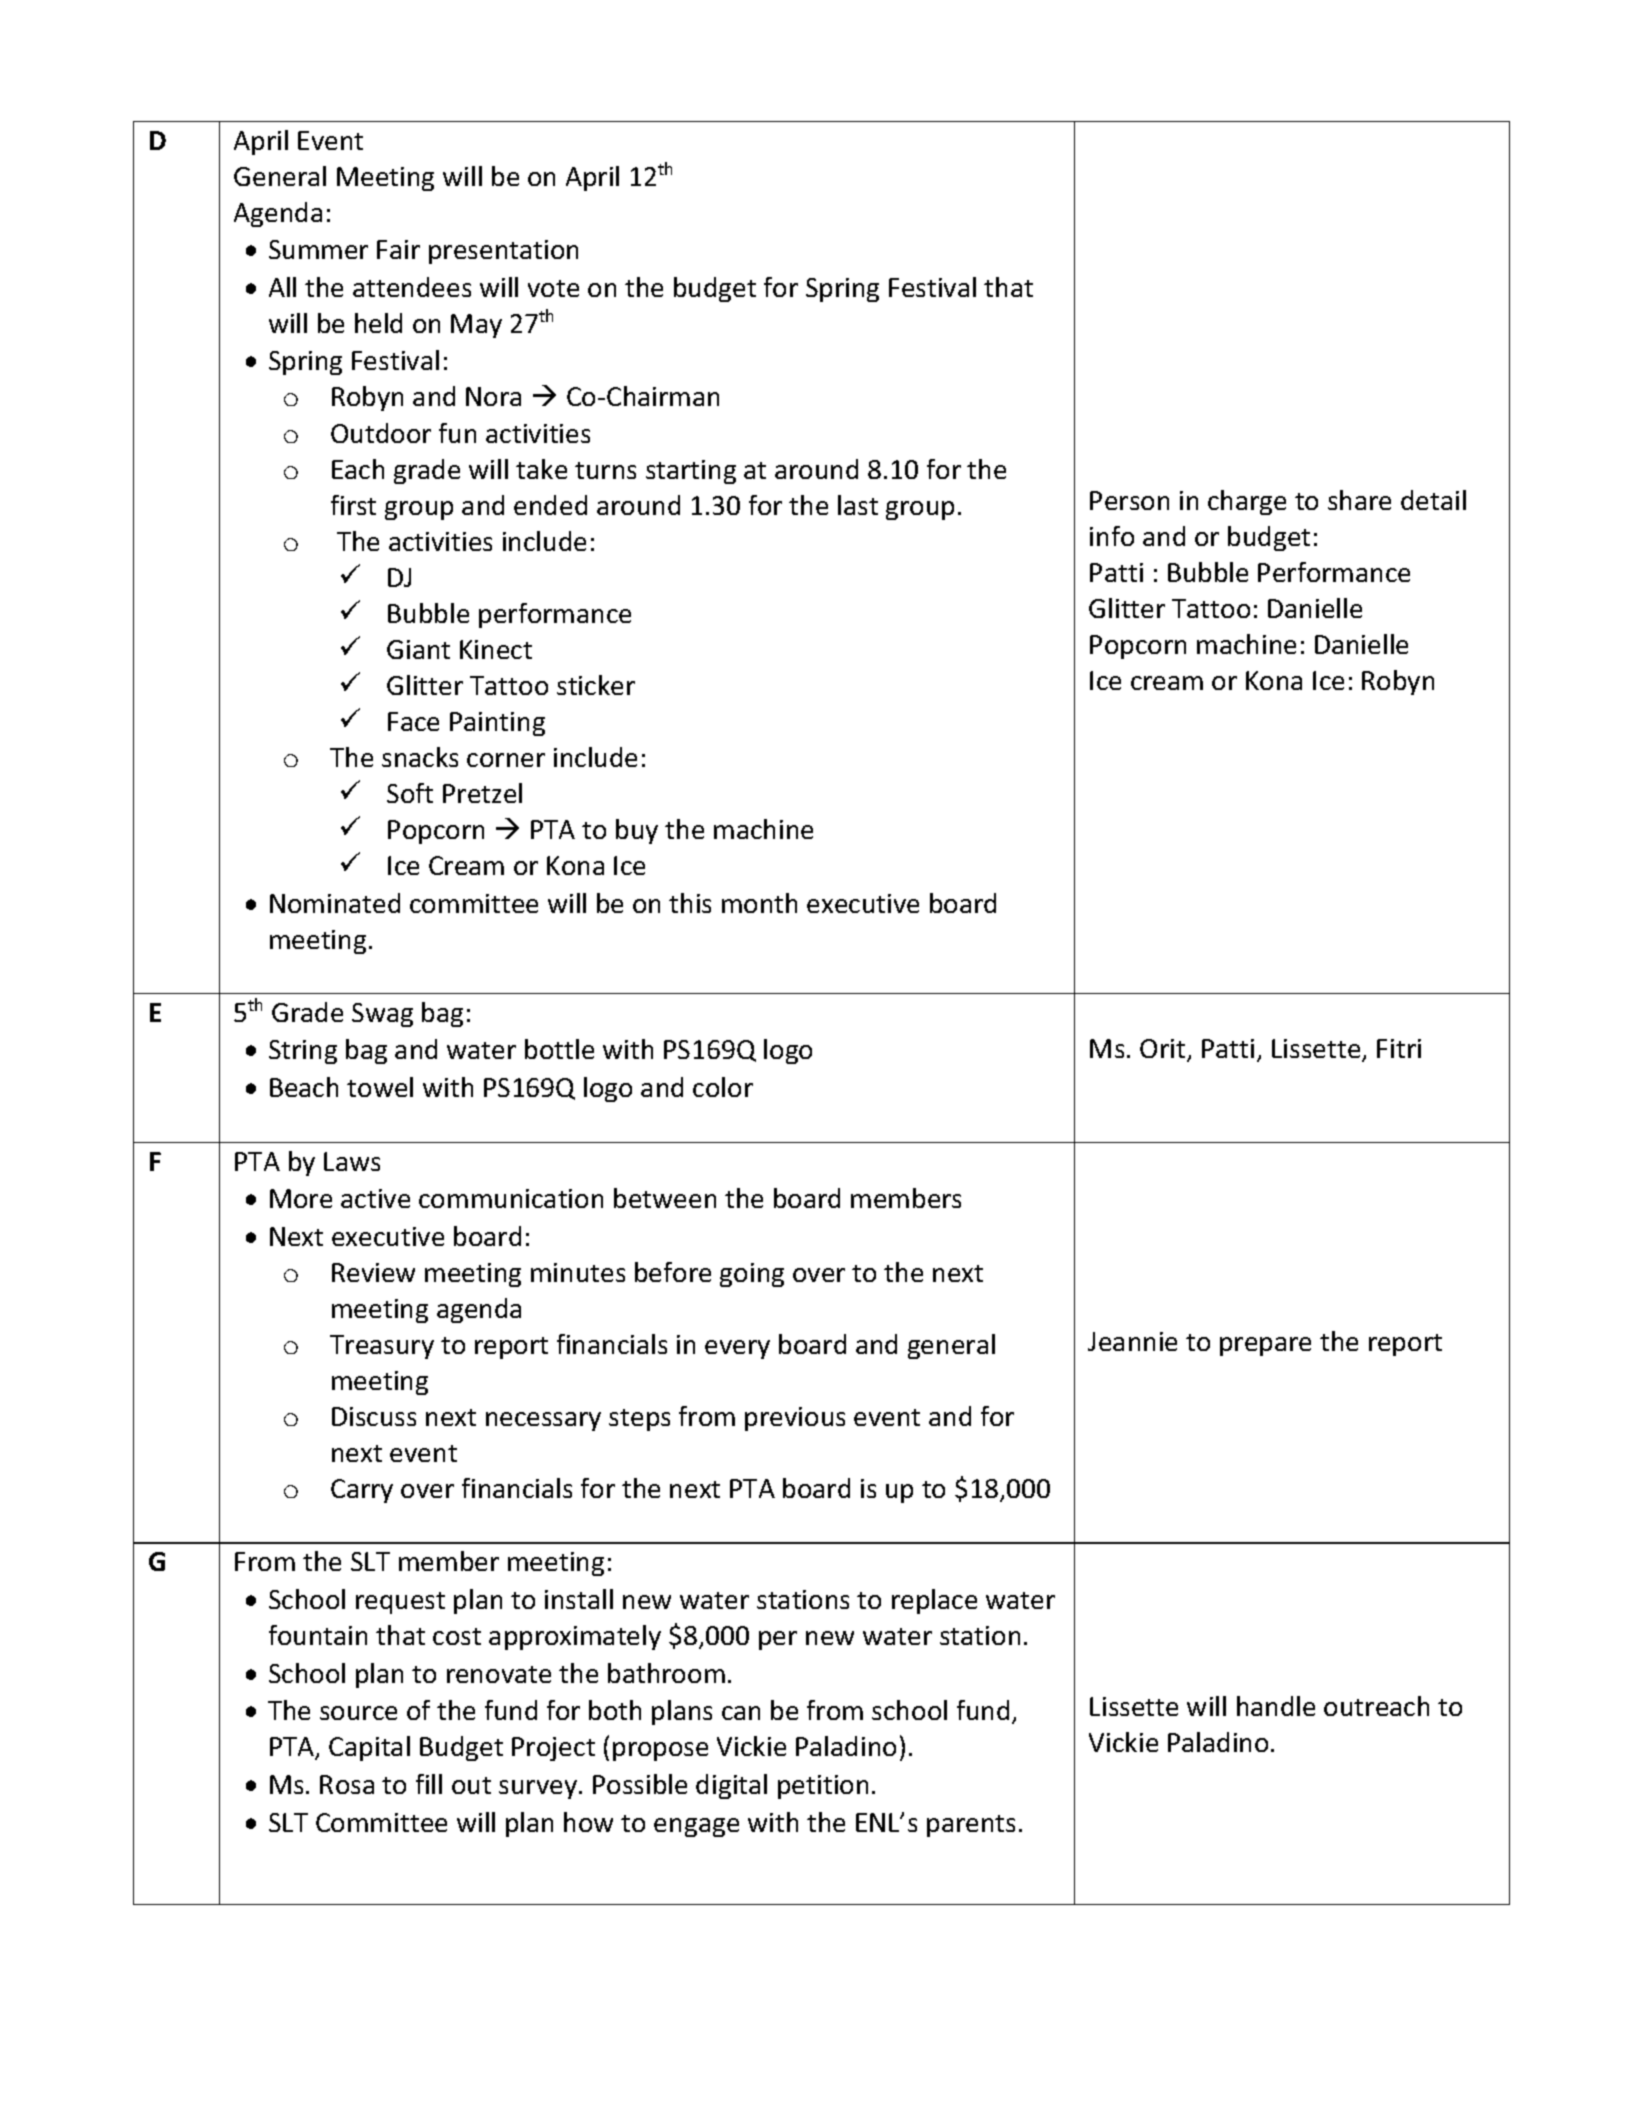 The width and height of the document is (1642, 2125). Describe the element at coordinates (752, 1275) in the document. I see `going` at that location.
